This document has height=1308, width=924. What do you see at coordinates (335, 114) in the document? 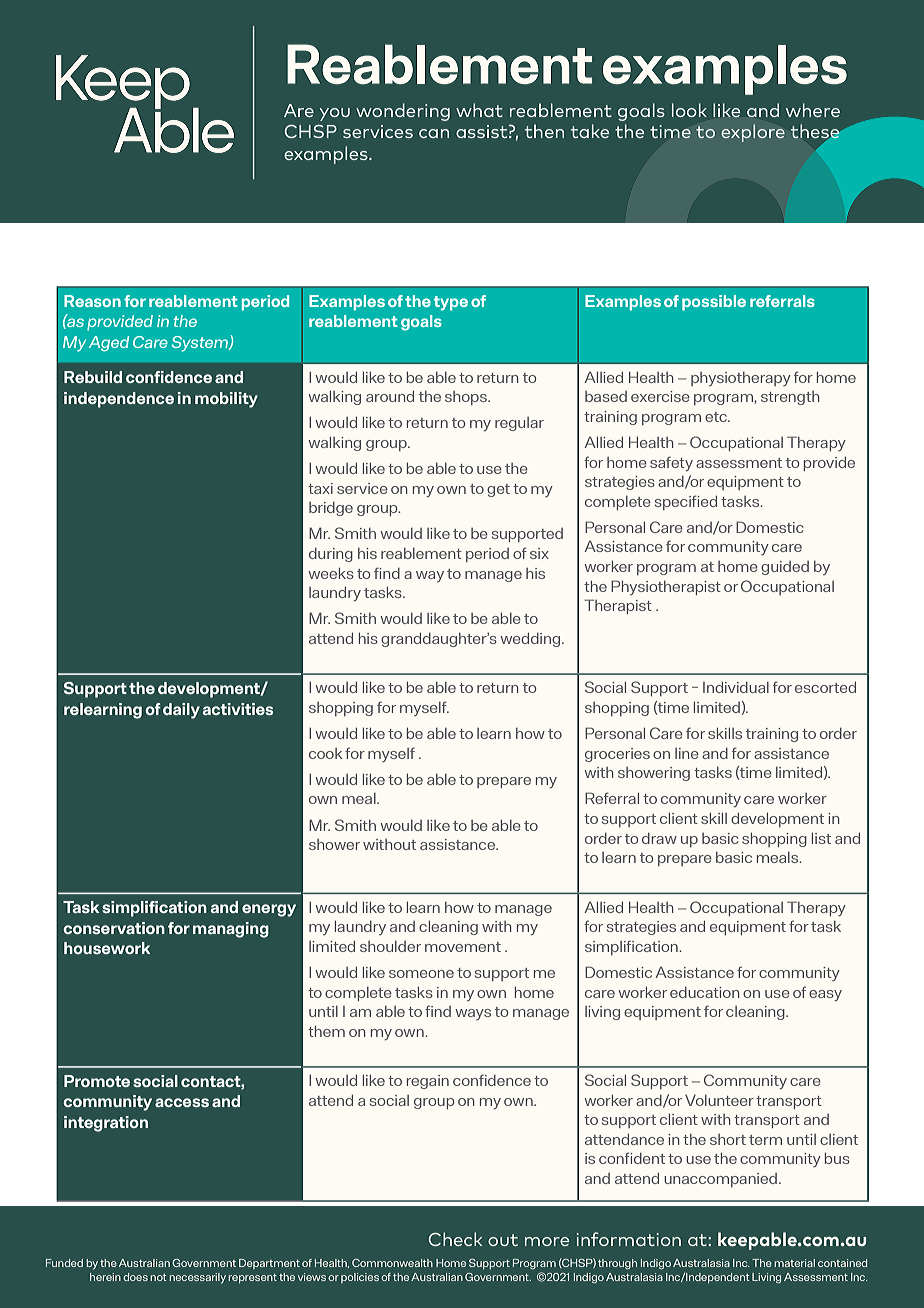
I see `you` at bounding box center [335, 114].
